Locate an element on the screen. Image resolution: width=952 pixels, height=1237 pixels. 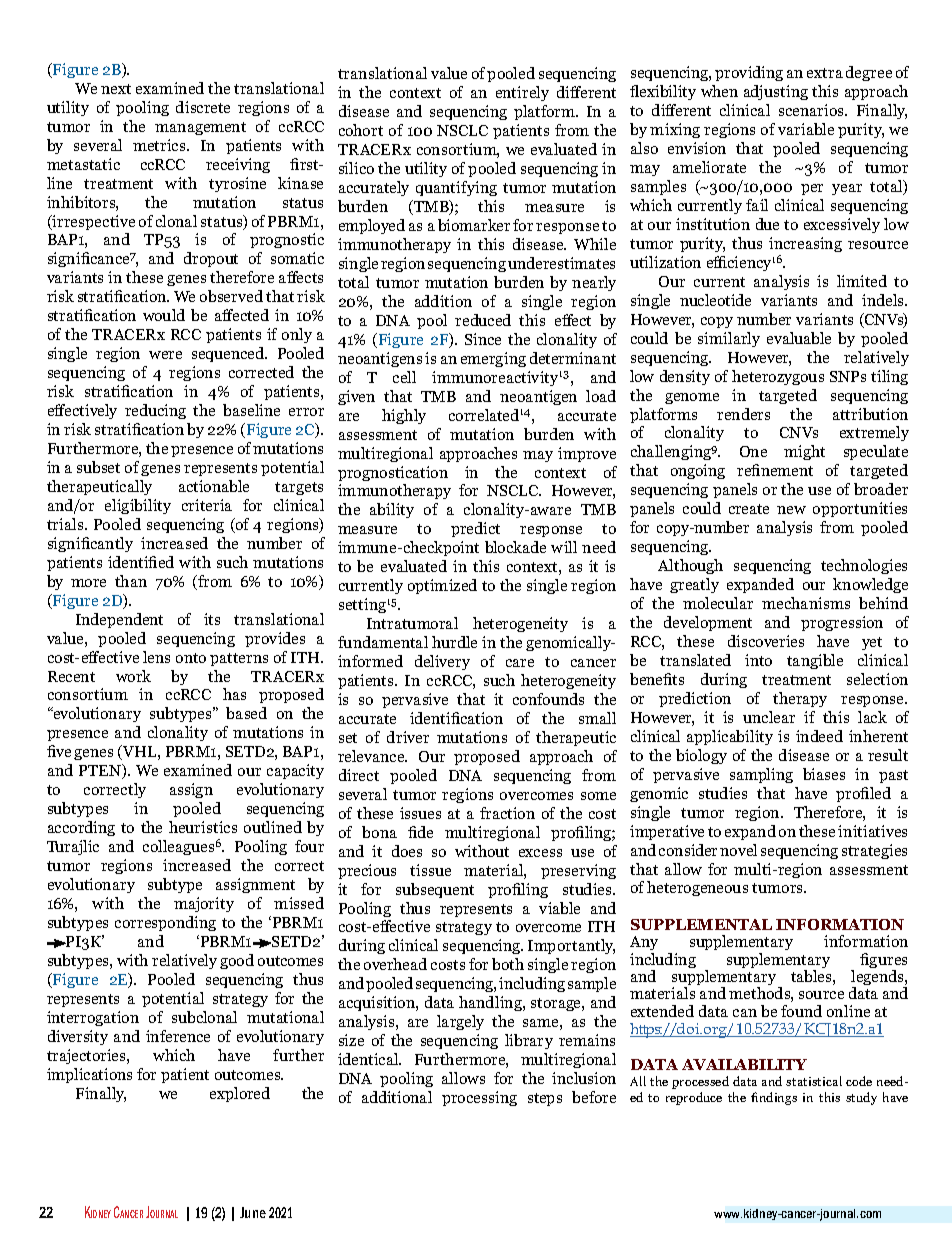
discrete is located at coordinates (203, 107).
